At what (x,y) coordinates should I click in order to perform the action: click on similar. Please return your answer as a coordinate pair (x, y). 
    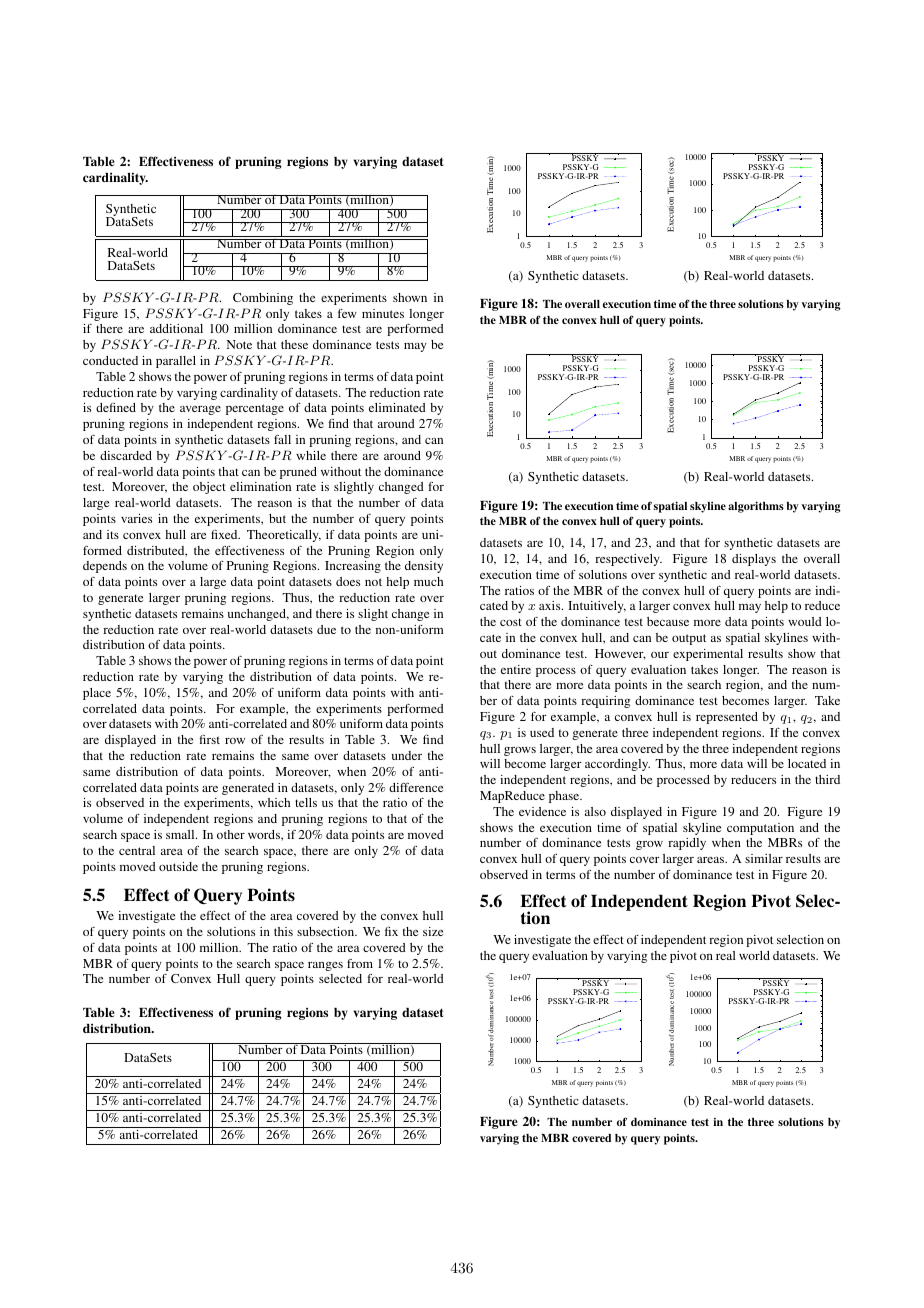
    Looking at the image, I should click on (764, 858).
